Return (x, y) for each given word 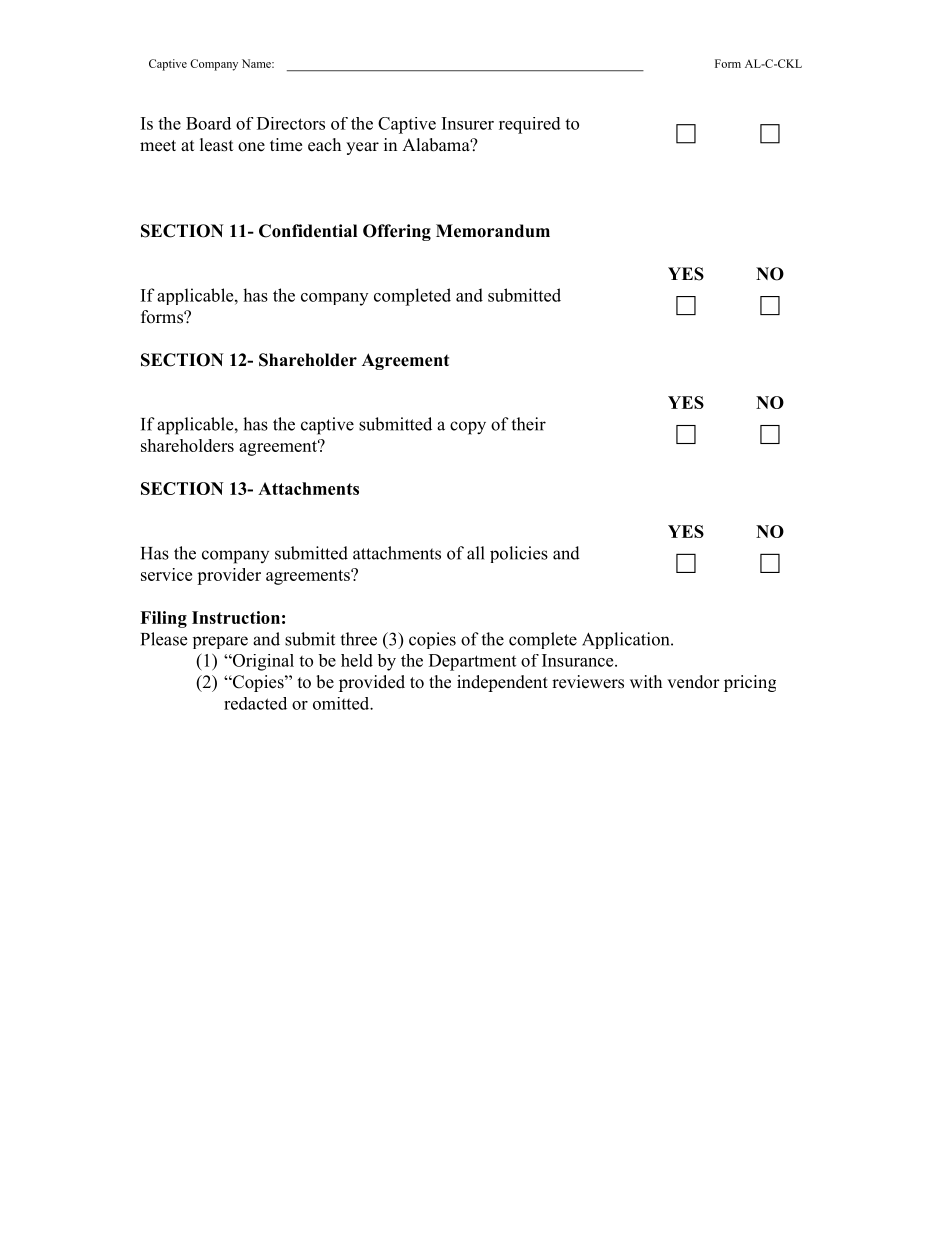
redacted (255, 703)
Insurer (468, 123)
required (530, 125)
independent (502, 683)
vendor (693, 682)
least (216, 145)
